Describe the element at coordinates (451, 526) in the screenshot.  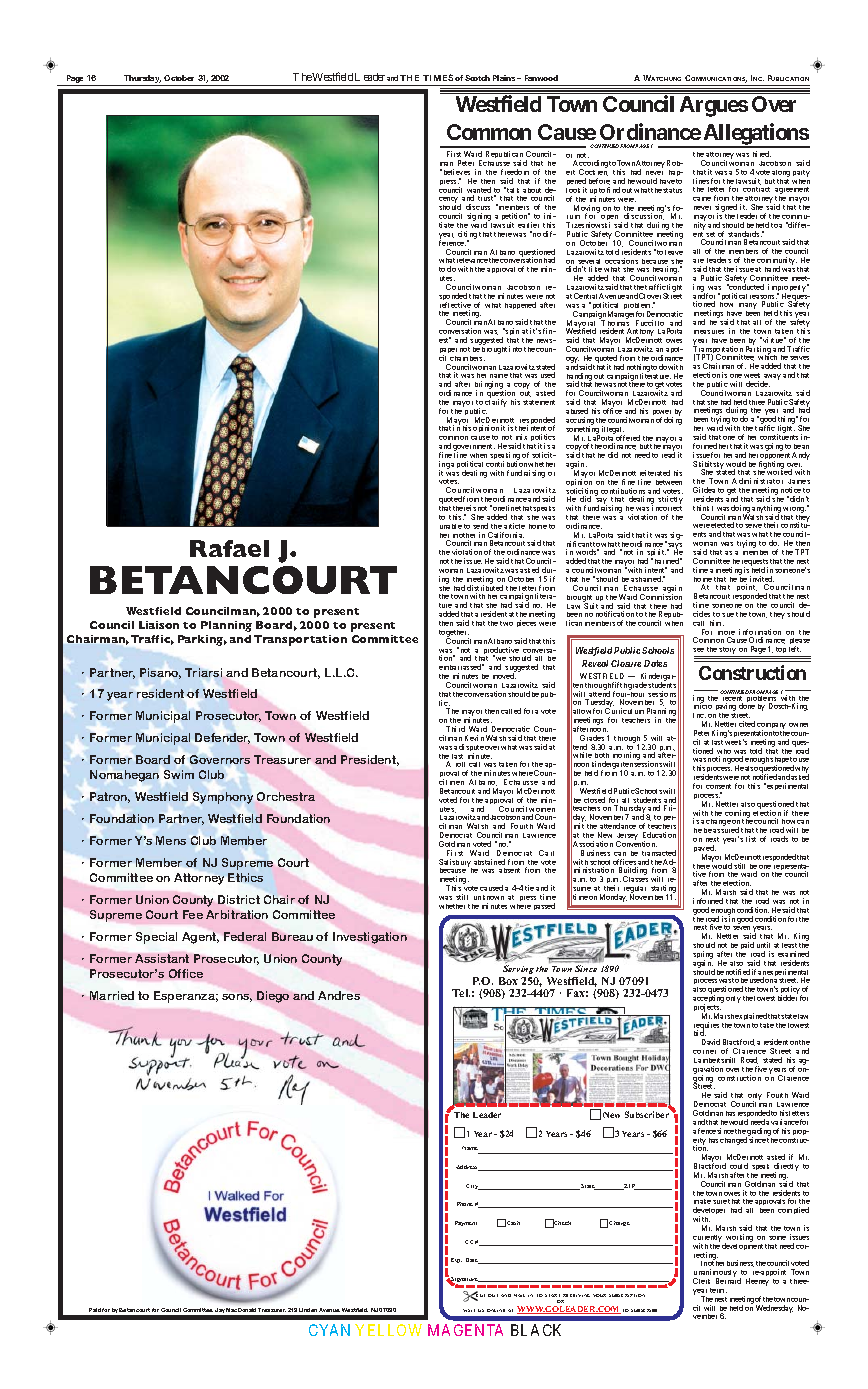
I see `unable` at that location.
